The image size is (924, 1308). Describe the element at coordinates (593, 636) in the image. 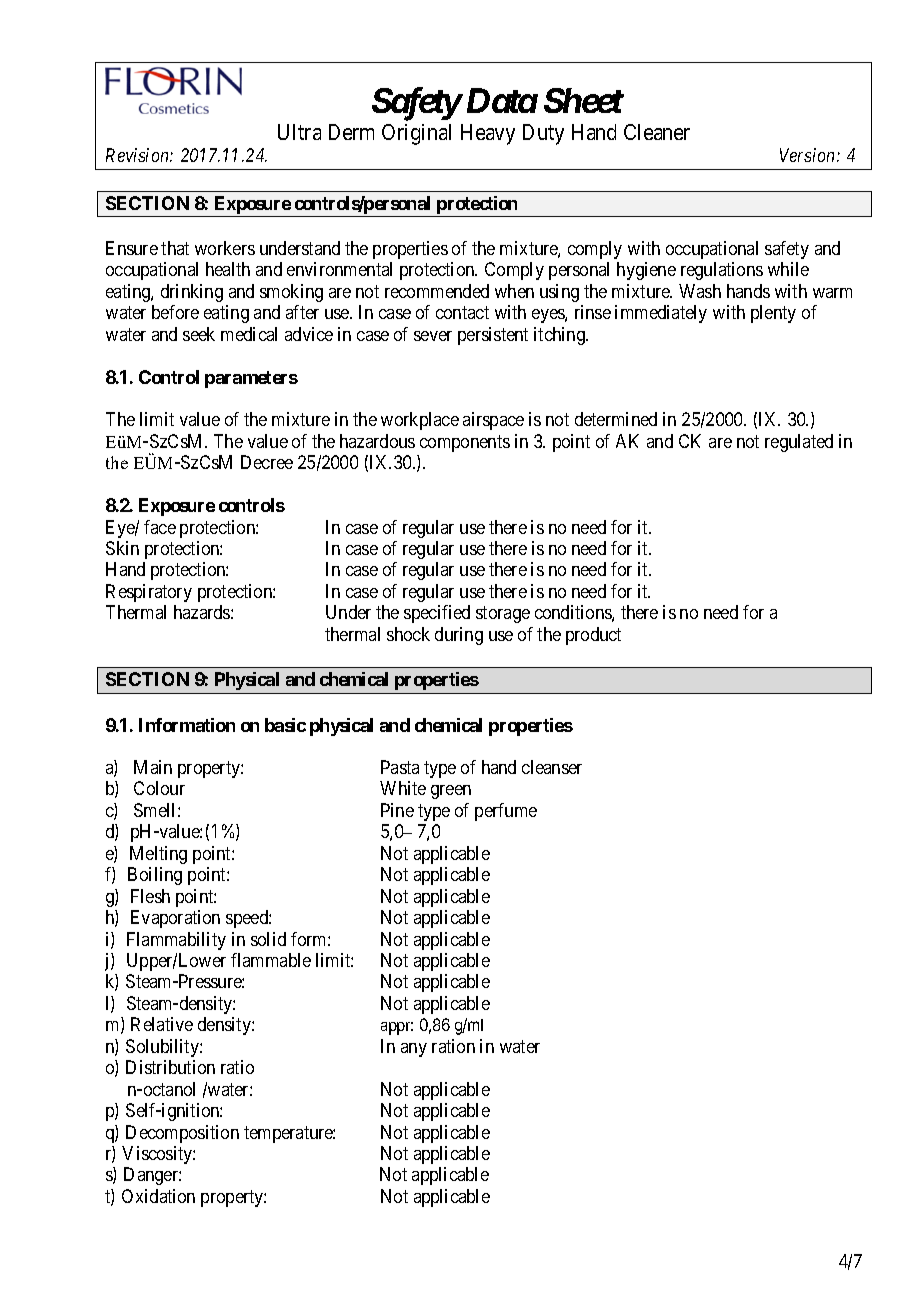

I see `product` at that location.
